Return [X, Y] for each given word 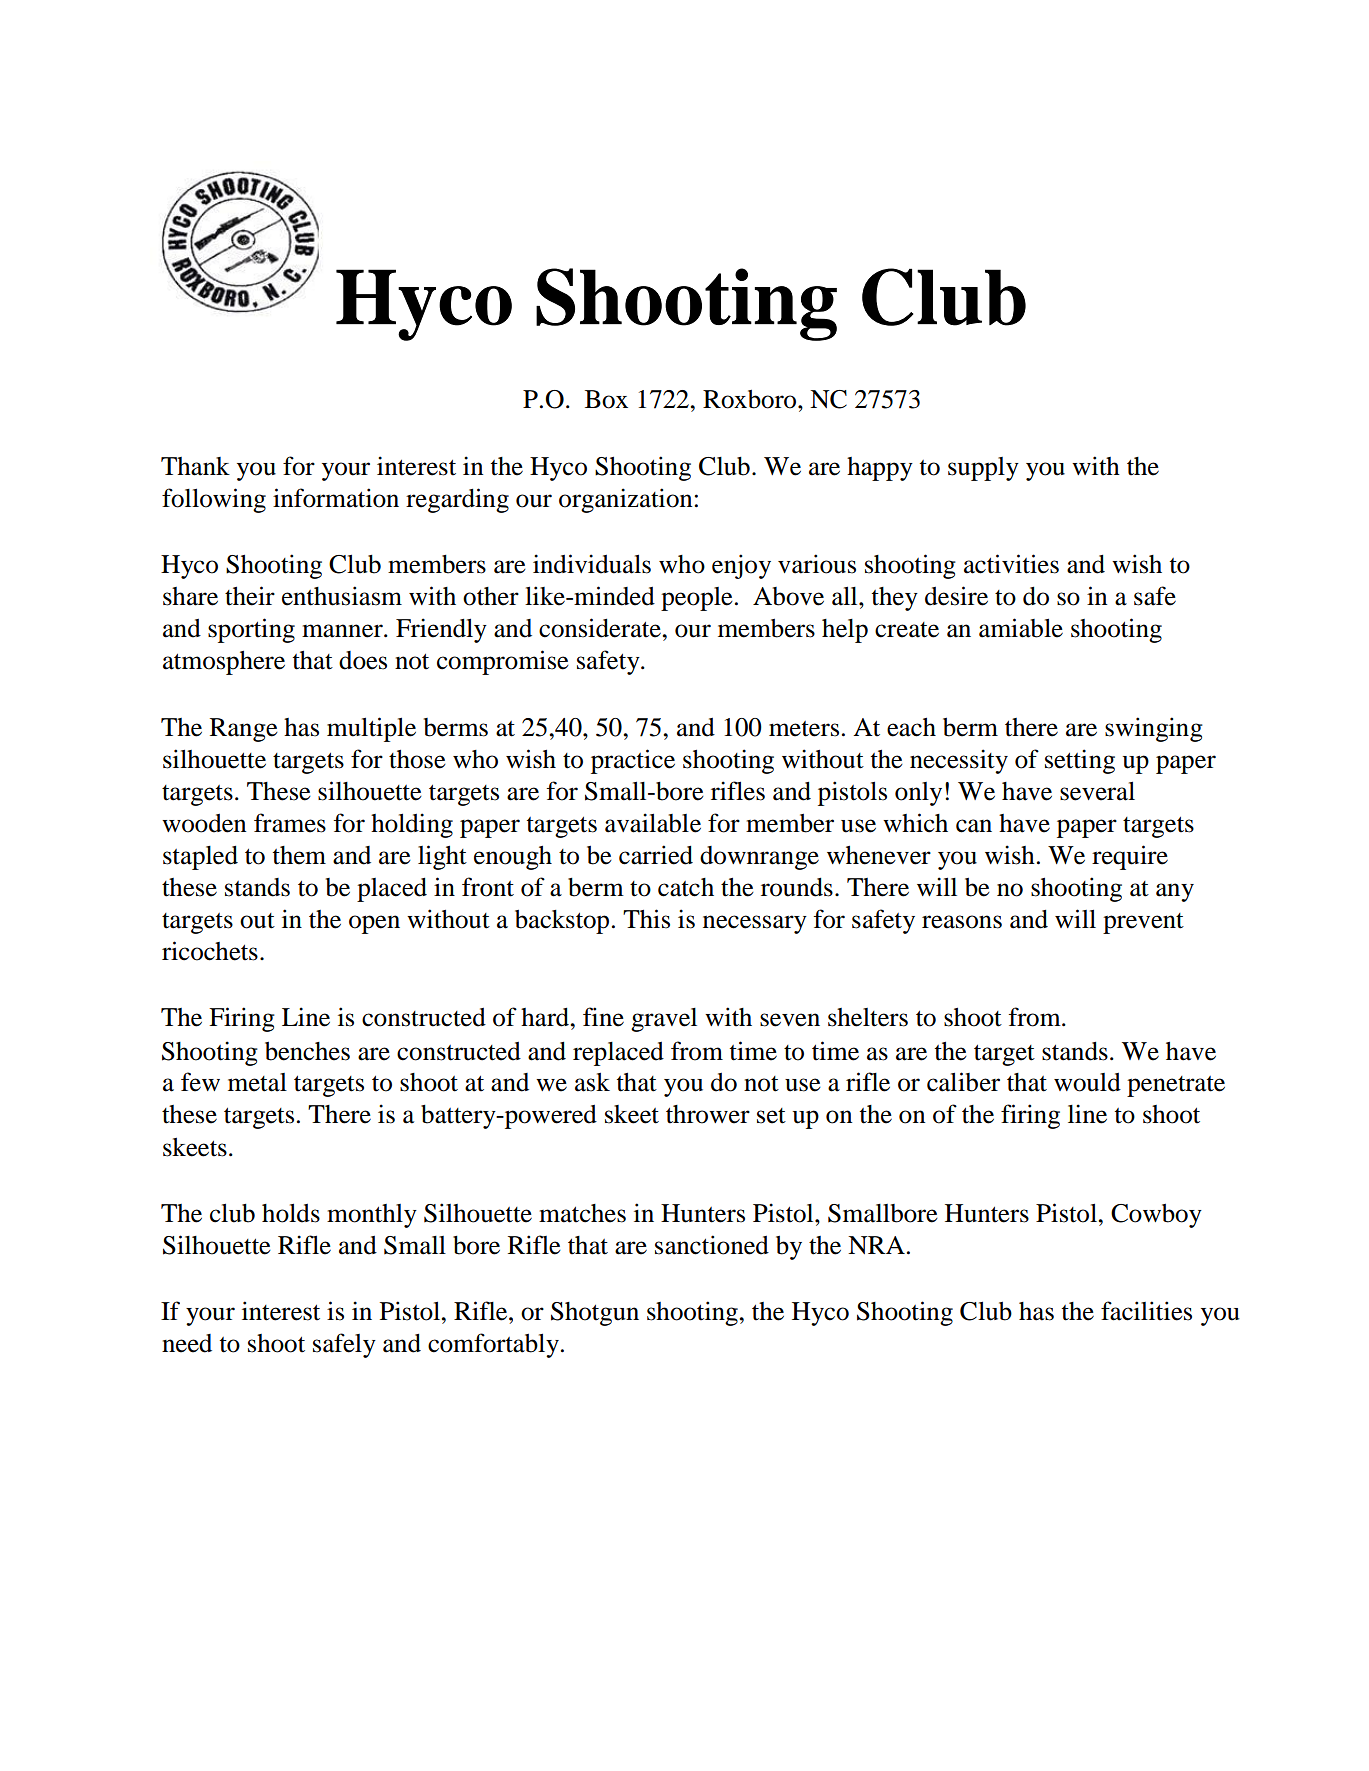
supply [983, 469]
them [299, 855]
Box [606, 399]
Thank [195, 466]
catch [686, 887]
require [1130, 857]
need [187, 1343]
